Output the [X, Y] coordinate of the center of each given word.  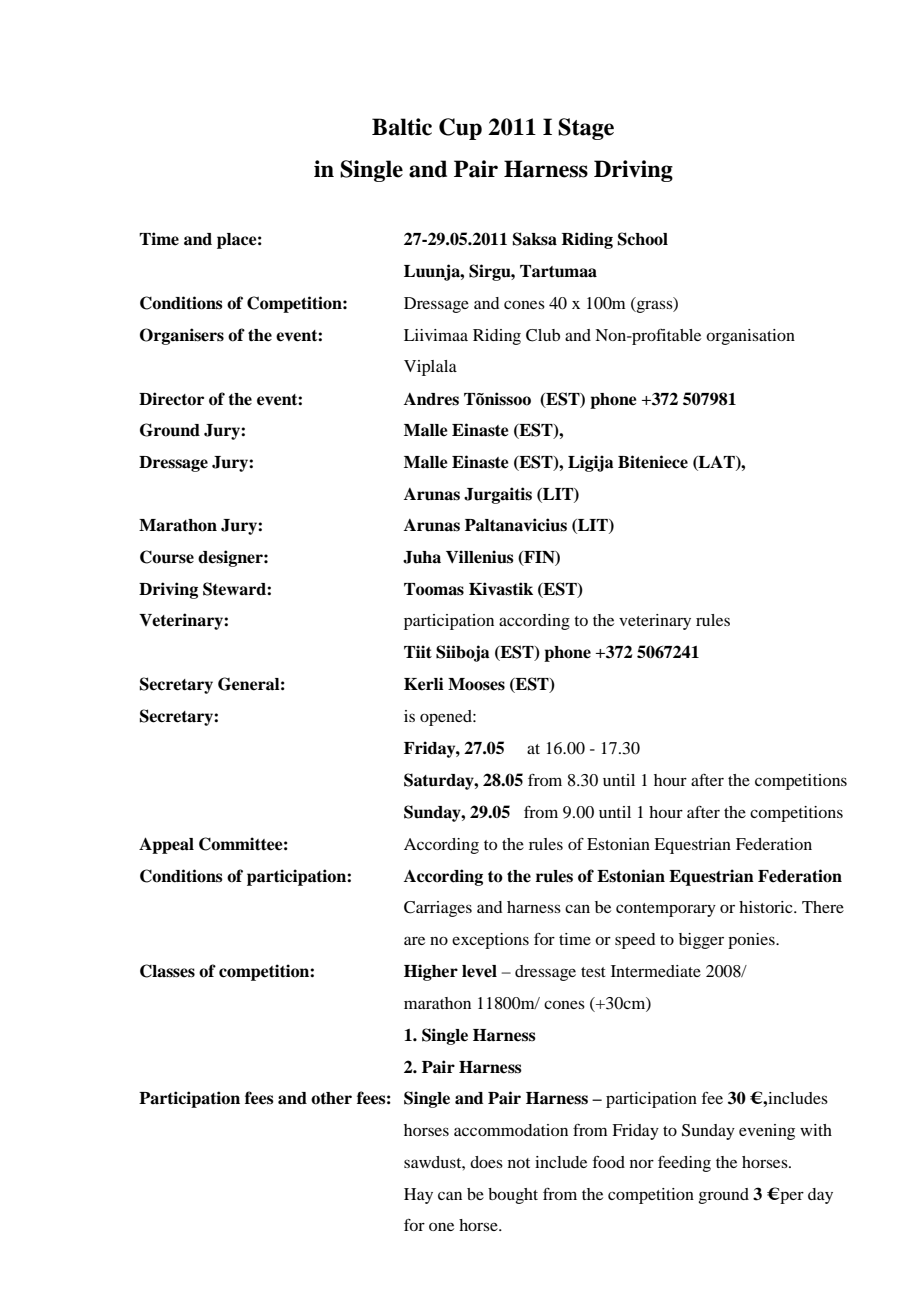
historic [767, 907]
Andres [431, 399]
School [643, 239]
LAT [717, 462]
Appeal [166, 845]
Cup [460, 129]
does [486, 1162]
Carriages [438, 909]
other [331, 1098]
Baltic [402, 127]
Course [167, 557]
